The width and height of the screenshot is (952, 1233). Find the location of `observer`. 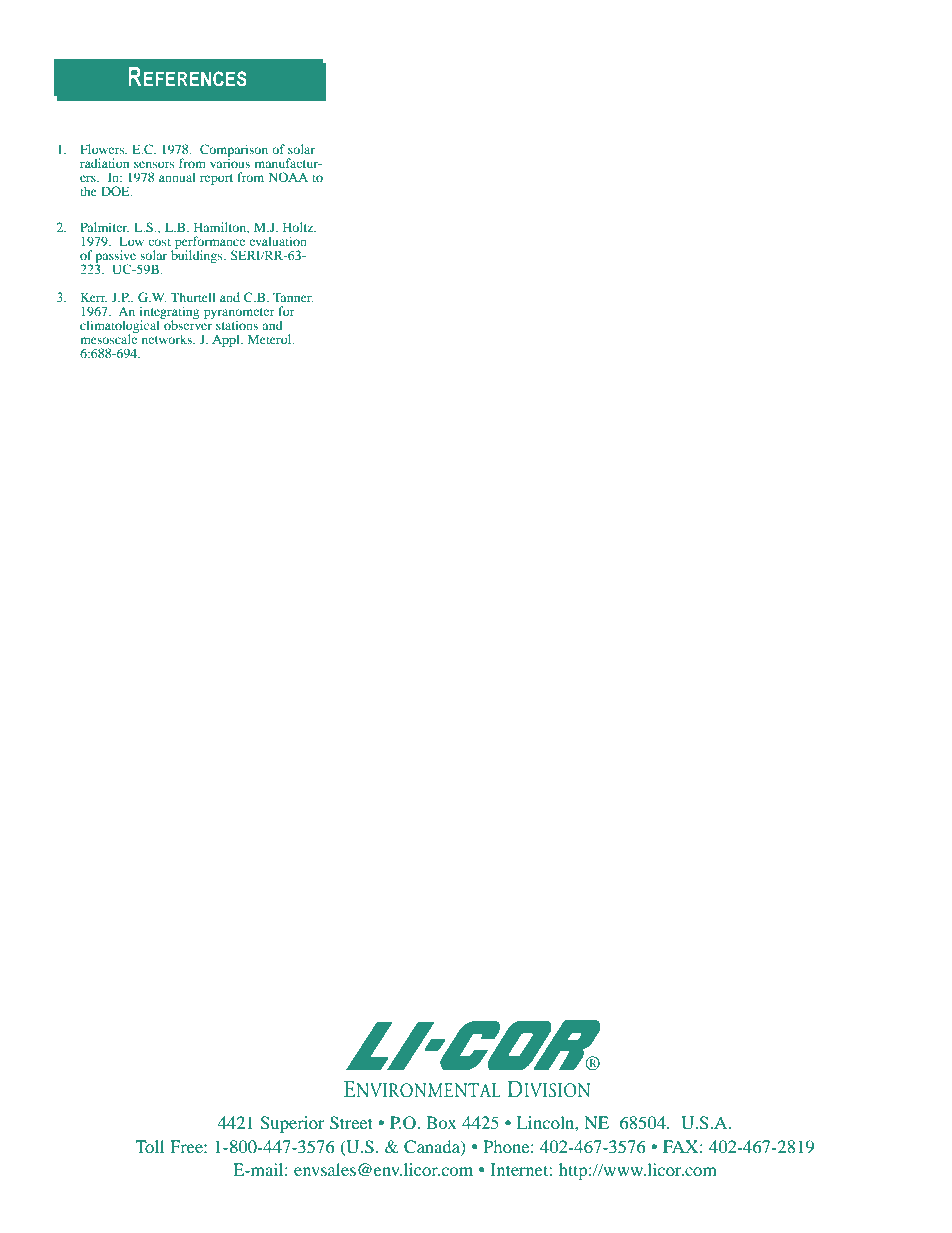

observer is located at coordinates (187, 324).
